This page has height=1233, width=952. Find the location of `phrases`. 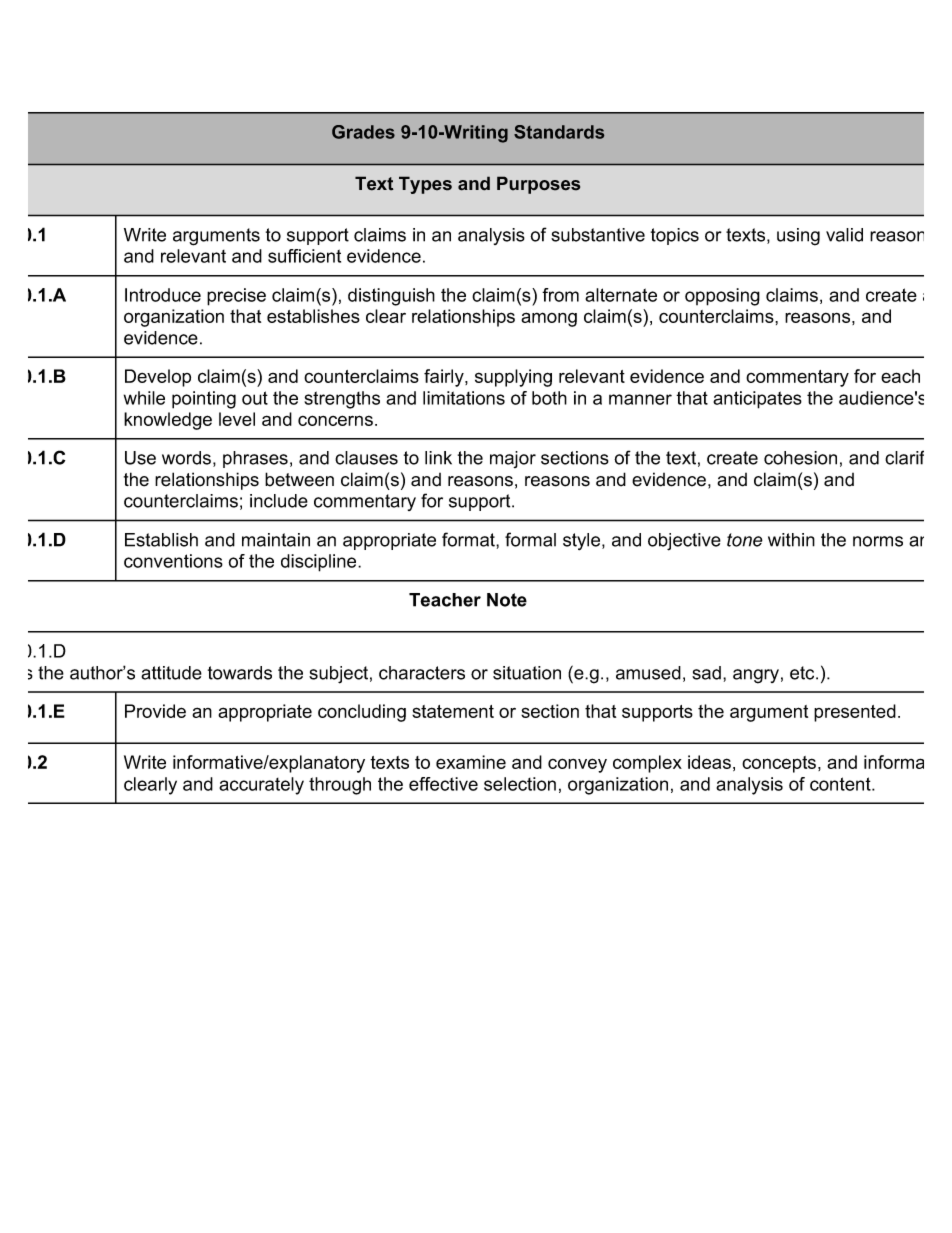

phrases is located at coordinates (255, 459).
